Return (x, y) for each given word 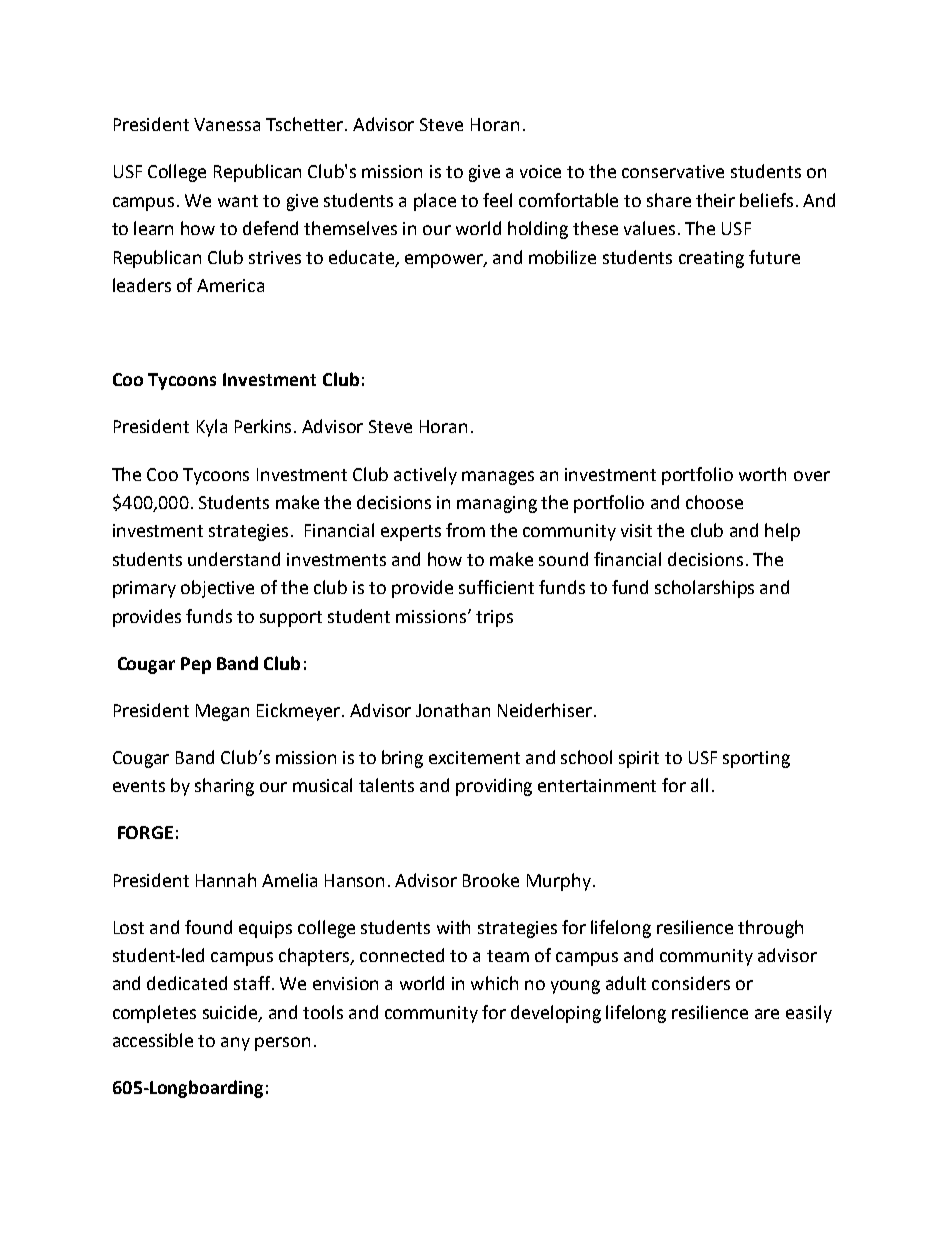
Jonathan (453, 710)
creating (711, 259)
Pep (196, 665)
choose (714, 502)
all (699, 785)
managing (497, 504)
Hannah (226, 880)
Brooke (491, 880)
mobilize (562, 257)
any (235, 1044)
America (230, 285)
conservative (673, 171)
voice (540, 171)
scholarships (704, 589)
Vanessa (227, 124)
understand (234, 559)
